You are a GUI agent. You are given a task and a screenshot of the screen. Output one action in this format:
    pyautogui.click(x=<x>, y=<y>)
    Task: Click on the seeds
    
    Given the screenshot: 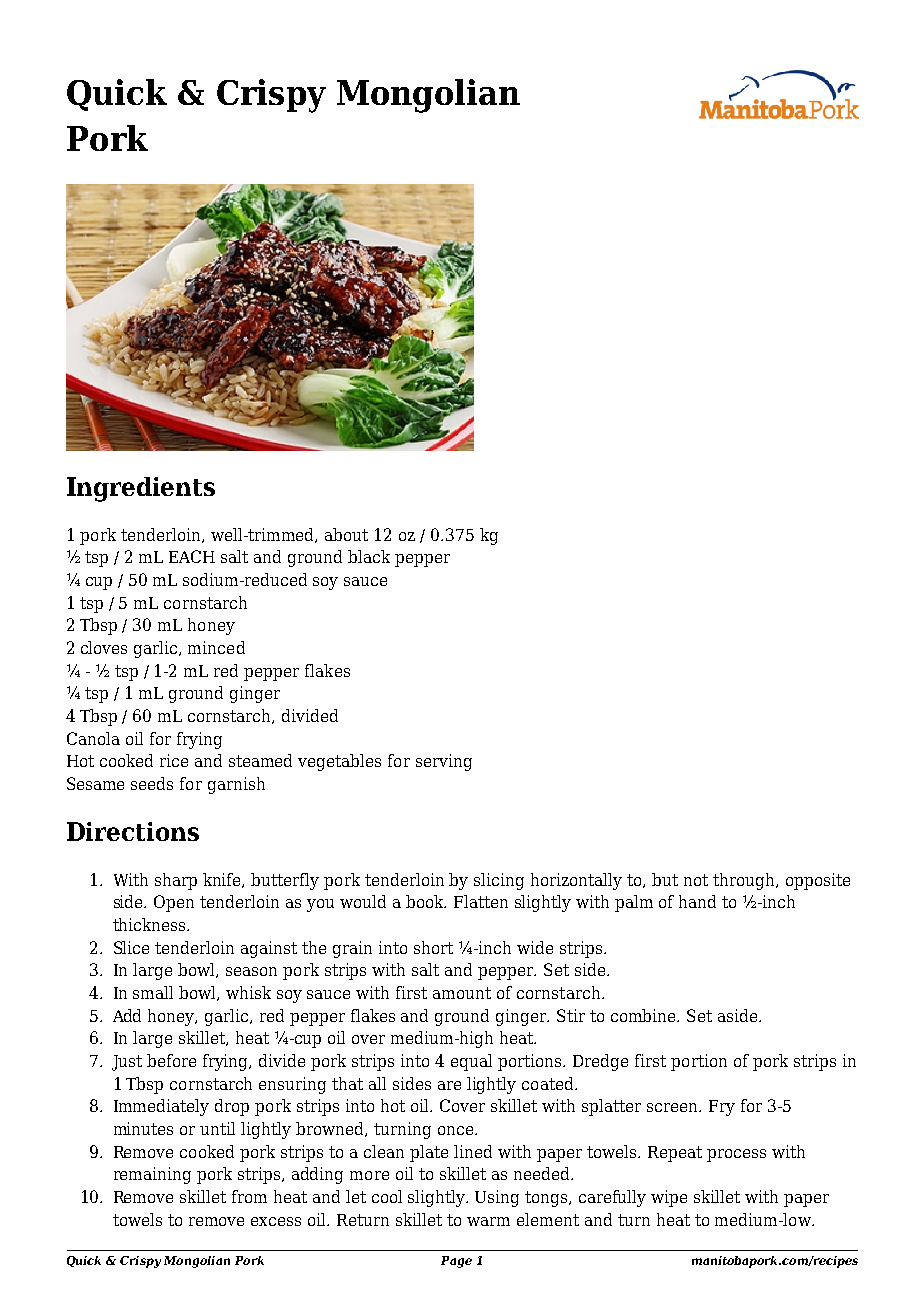 What is the action you would take?
    pyautogui.click(x=152, y=783)
